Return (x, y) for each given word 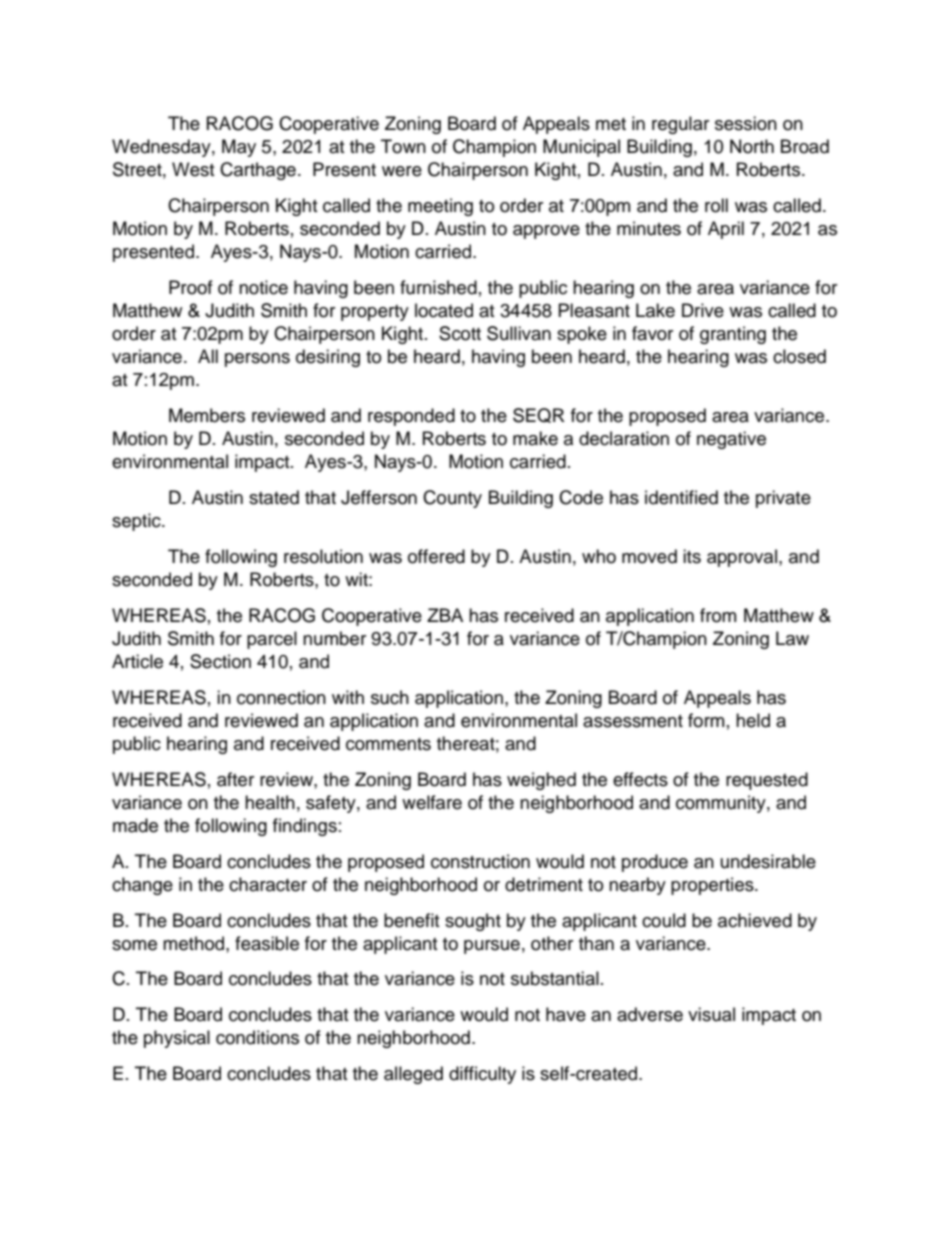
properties (713, 886)
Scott (460, 333)
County (452, 499)
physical (177, 1039)
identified (681, 497)
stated (274, 497)
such (390, 697)
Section (220, 661)
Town (403, 146)
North (752, 146)
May (239, 148)
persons (257, 360)
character (268, 884)
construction (480, 861)
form (706, 720)
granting (733, 335)
